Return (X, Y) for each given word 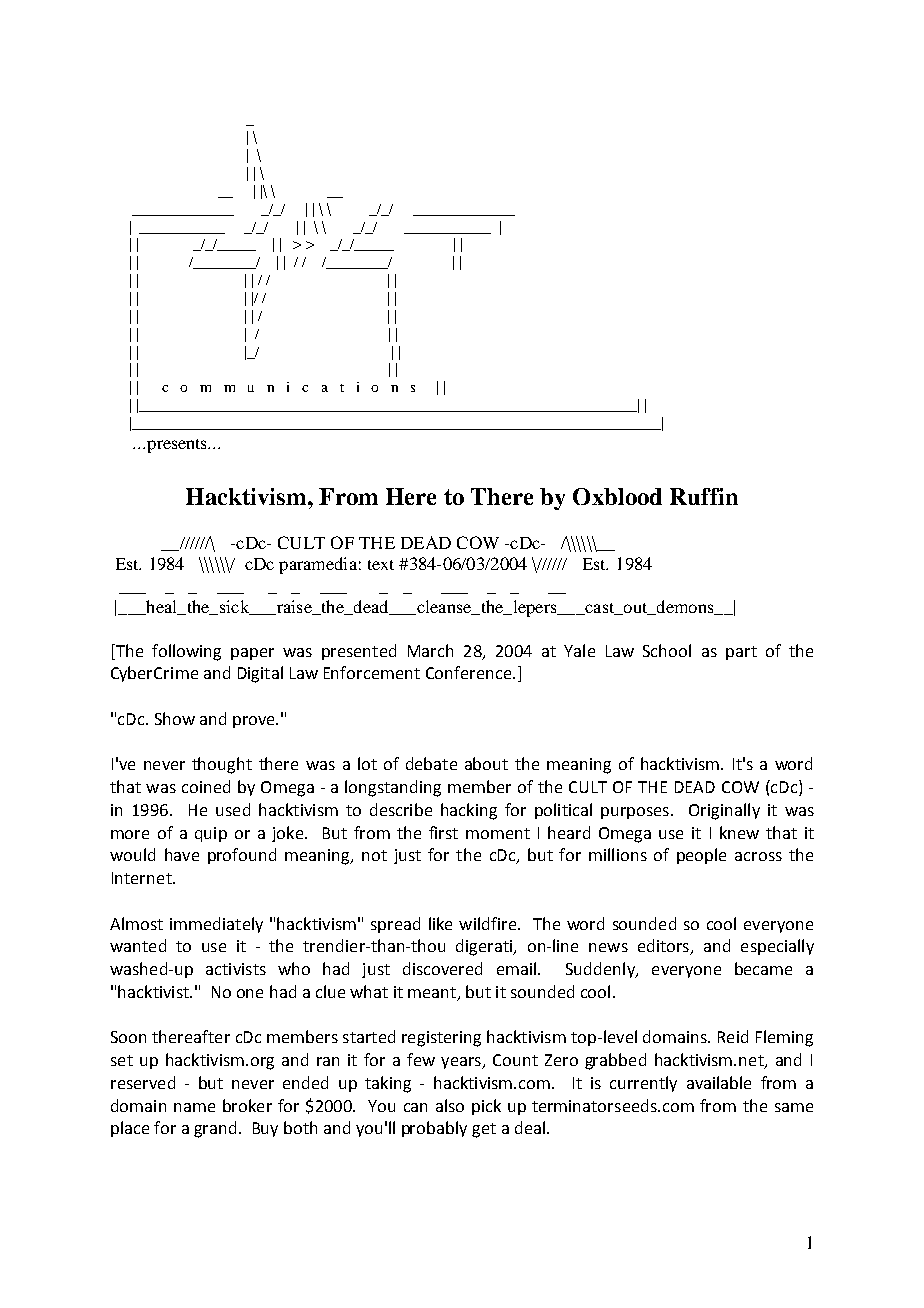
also (450, 1105)
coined (206, 786)
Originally (724, 811)
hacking (469, 811)
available (719, 1082)
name (194, 1107)
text (381, 565)
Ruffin (704, 496)
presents (178, 446)
